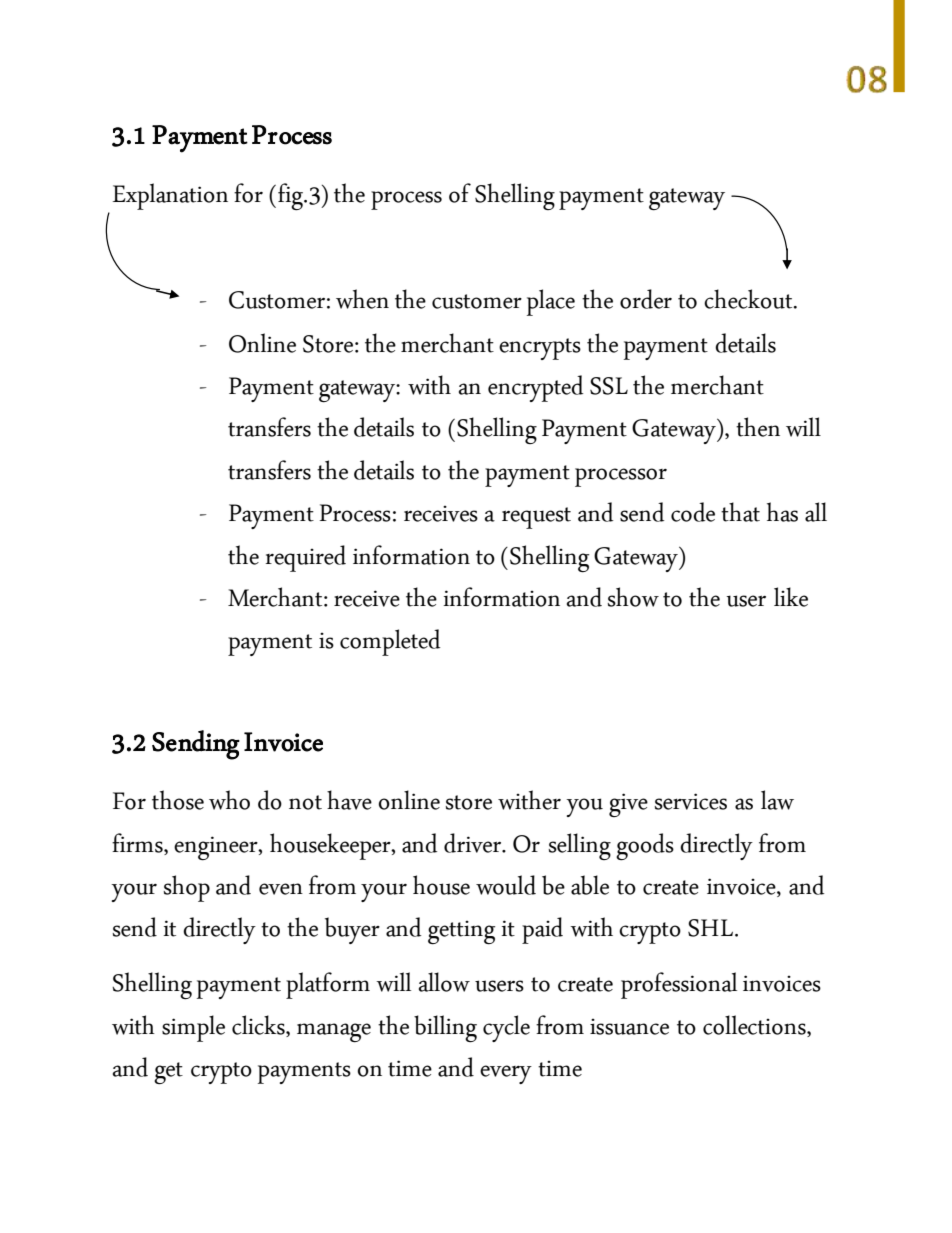 The height and width of the screenshot is (1233, 952). Describe the element at coordinates (551, 302) in the screenshot. I see `place` at that location.
